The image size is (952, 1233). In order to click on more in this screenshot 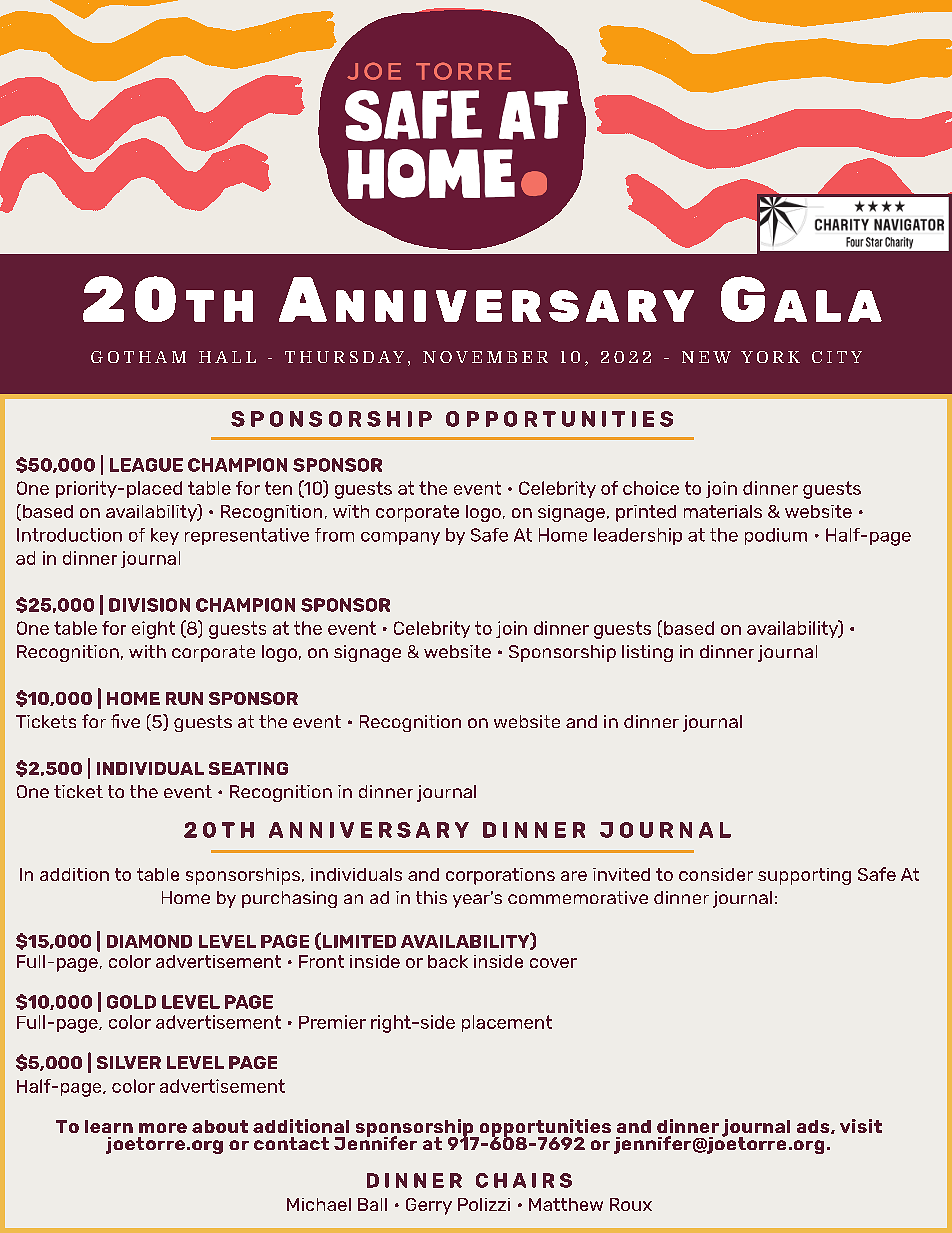, I will do `click(163, 1128)`.
